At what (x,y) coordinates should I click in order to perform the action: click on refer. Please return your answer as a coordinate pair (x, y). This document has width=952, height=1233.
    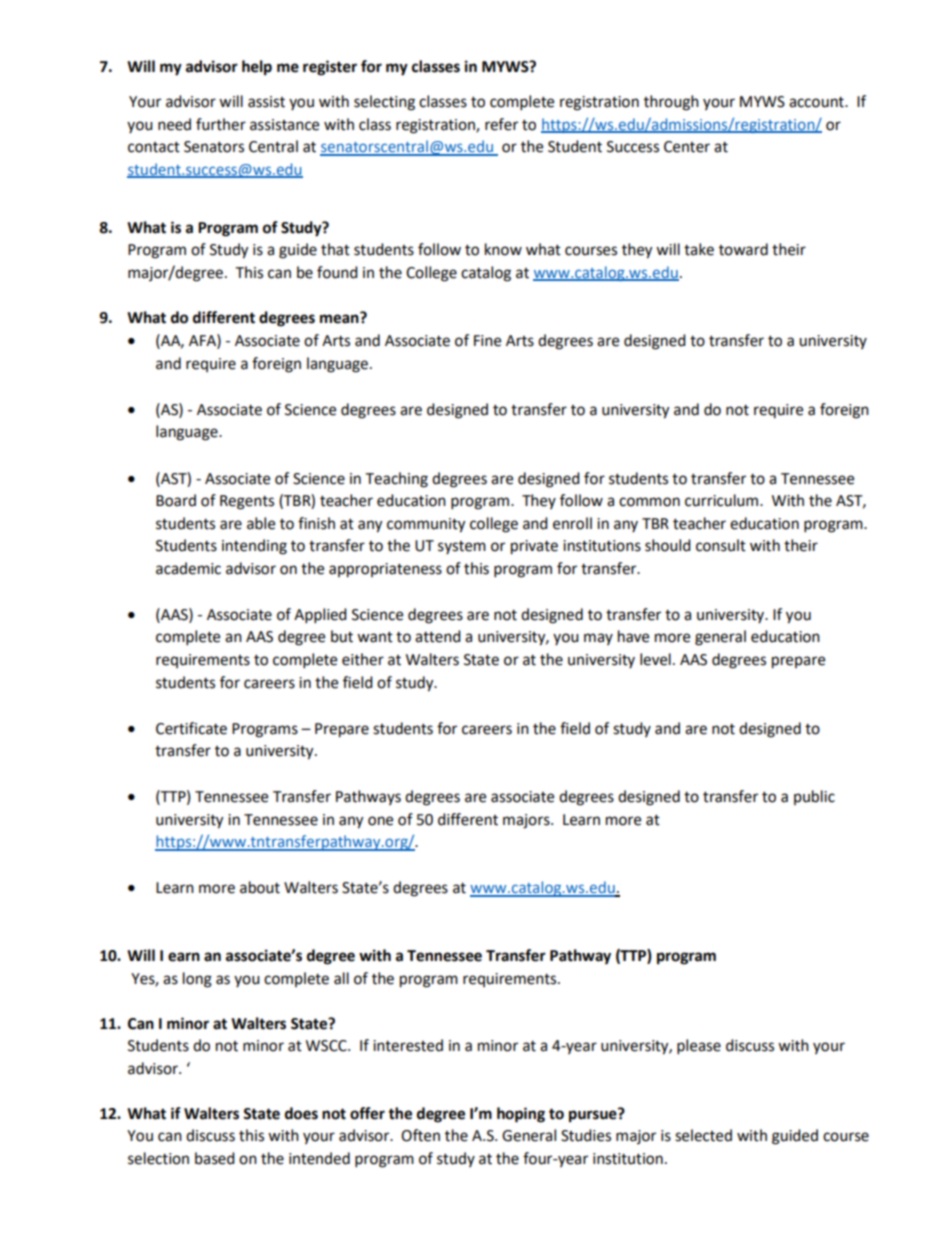
    Looking at the image, I should click on (501, 124).
